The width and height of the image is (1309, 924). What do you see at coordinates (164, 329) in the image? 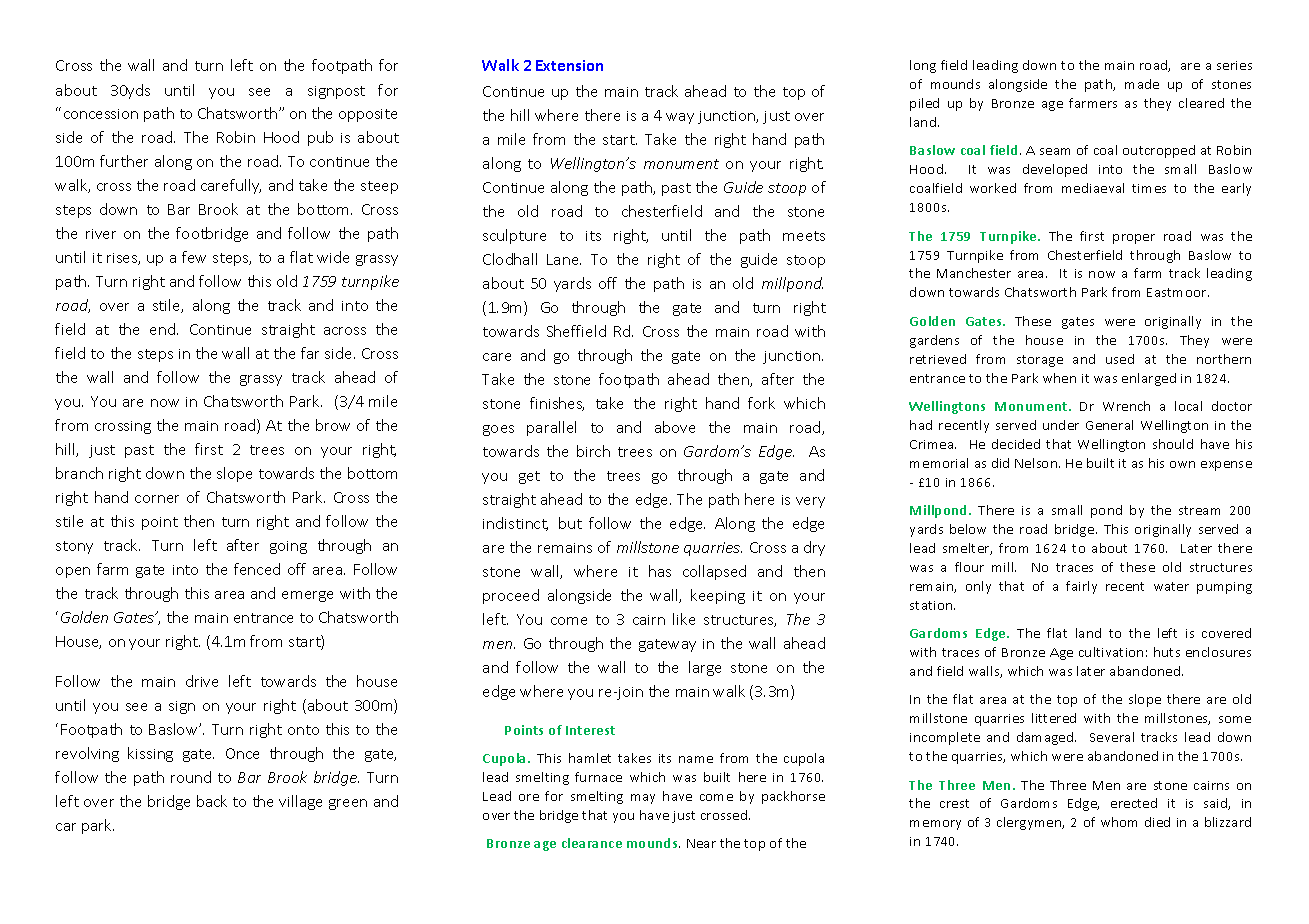
I see `end` at bounding box center [164, 329].
